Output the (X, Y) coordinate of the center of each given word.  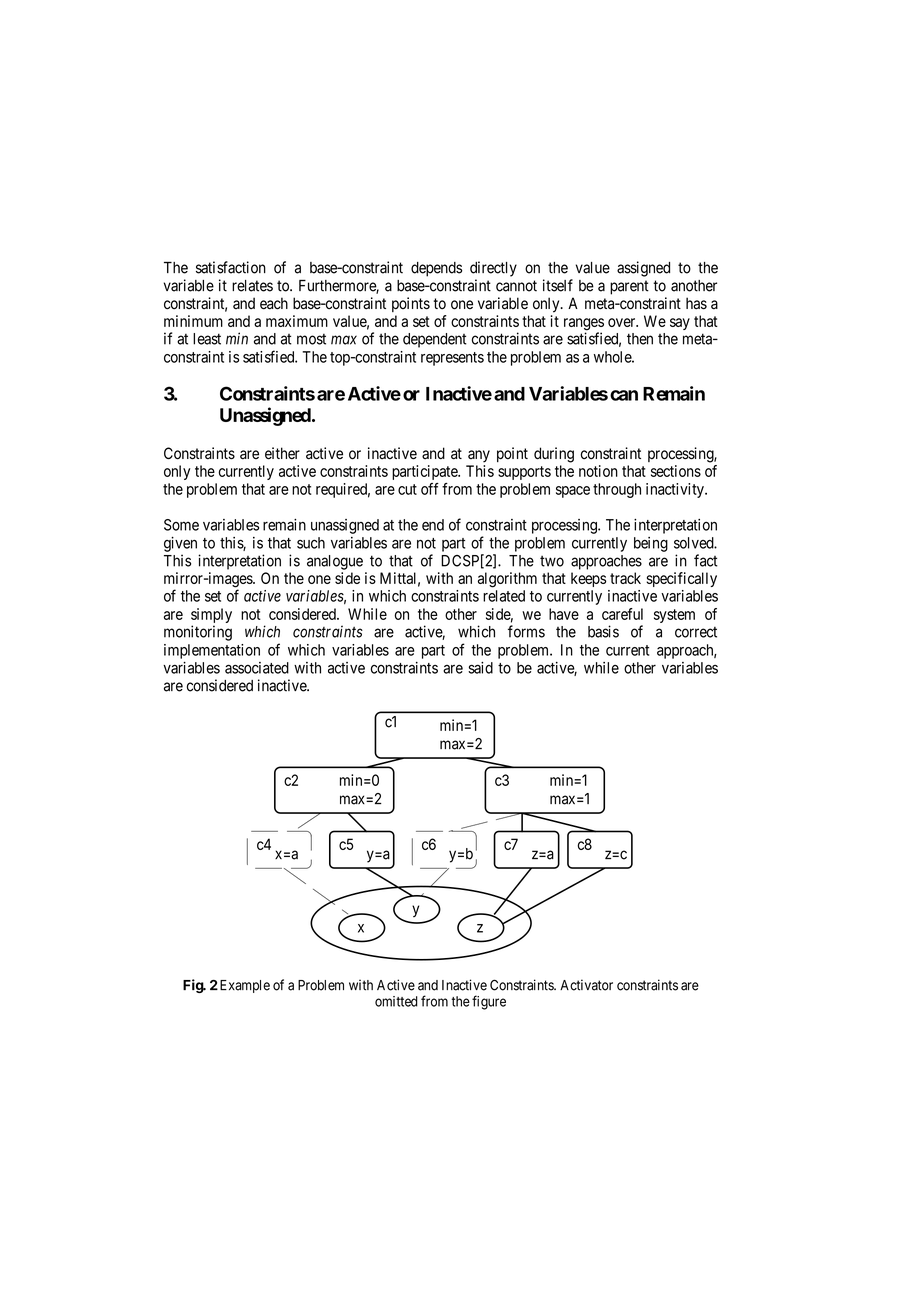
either (282, 453)
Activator (586, 985)
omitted (396, 1001)
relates (252, 286)
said (480, 668)
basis (603, 631)
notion (598, 471)
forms (526, 631)
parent (629, 287)
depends (436, 269)
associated (257, 668)
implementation (212, 651)
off (430, 489)
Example (243, 986)
